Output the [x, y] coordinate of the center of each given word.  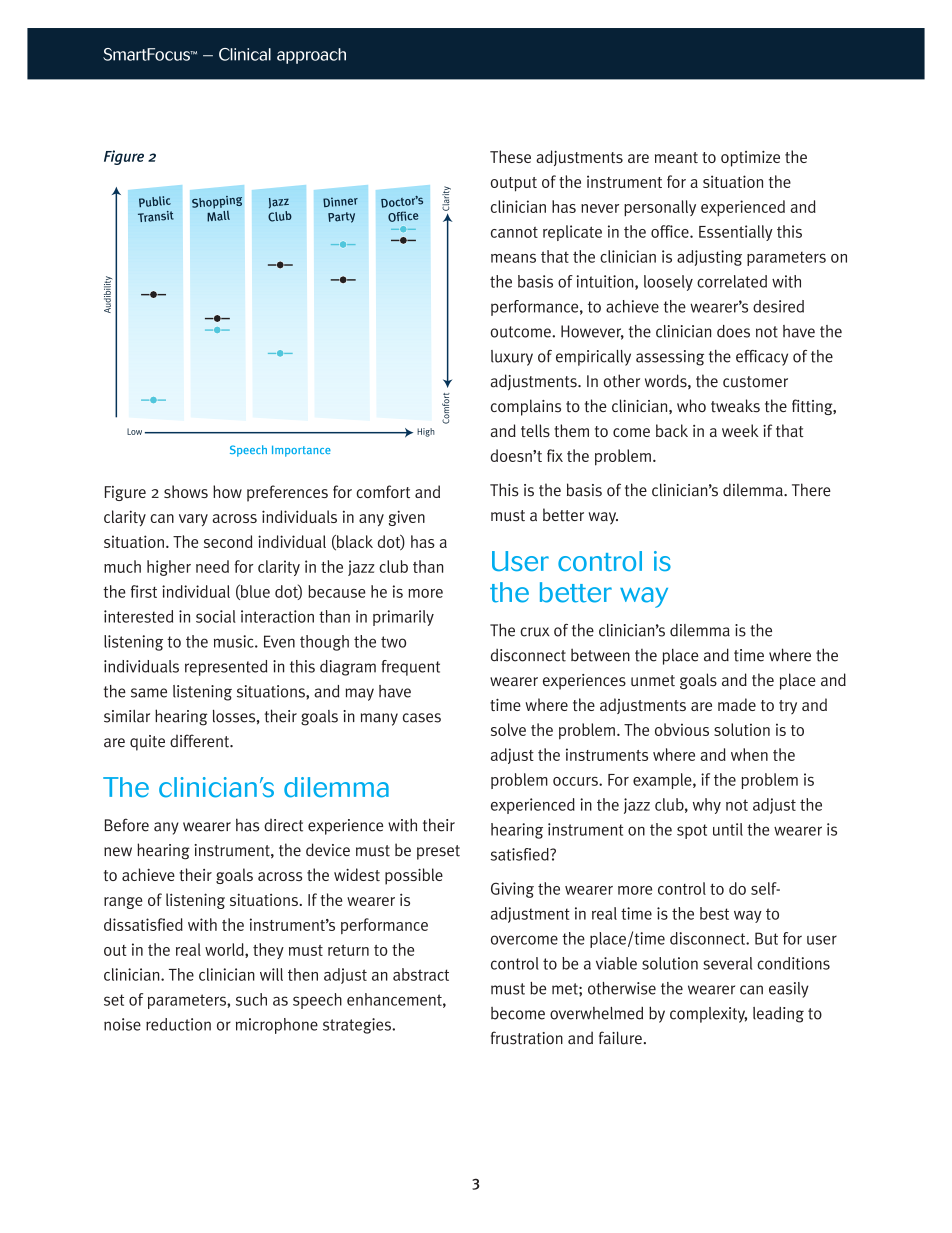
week [740, 430]
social [216, 616]
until [728, 829]
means [513, 258]
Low [134, 431]
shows [186, 491]
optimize [750, 159]
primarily [403, 618]
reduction [178, 1024]
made [737, 704]
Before [127, 825]
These [510, 156]
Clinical [245, 54]
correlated [732, 281]
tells [535, 430]
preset [438, 852]
